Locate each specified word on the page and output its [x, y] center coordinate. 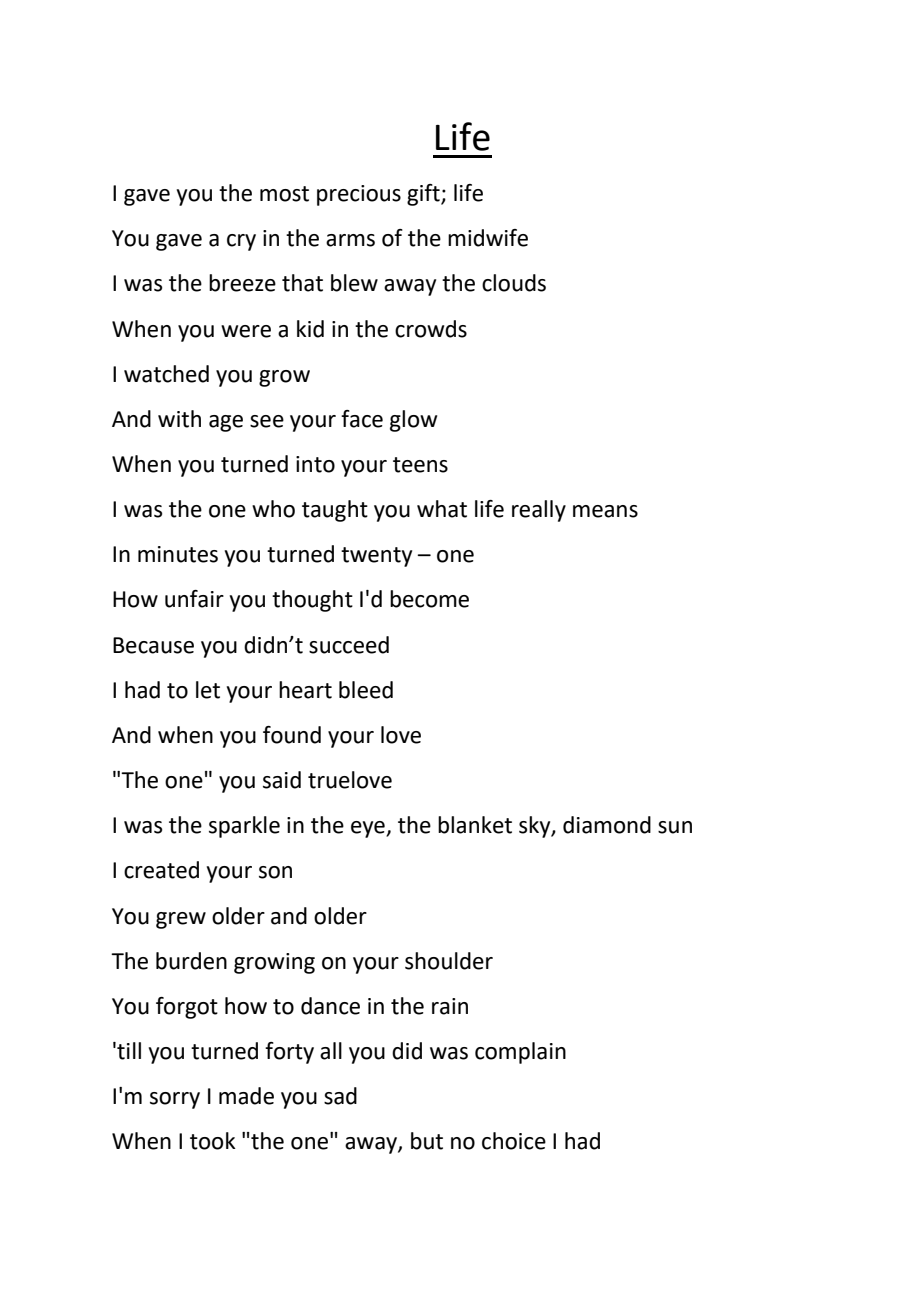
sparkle [244, 827]
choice [514, 1141]
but [427, 1141]
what [442, 509]
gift [424, 195]
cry [241, 242]
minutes [178, 554]
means [605, 511]
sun [675, 827]
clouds [514, 283]
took [213, 1141]
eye [369, 829]
